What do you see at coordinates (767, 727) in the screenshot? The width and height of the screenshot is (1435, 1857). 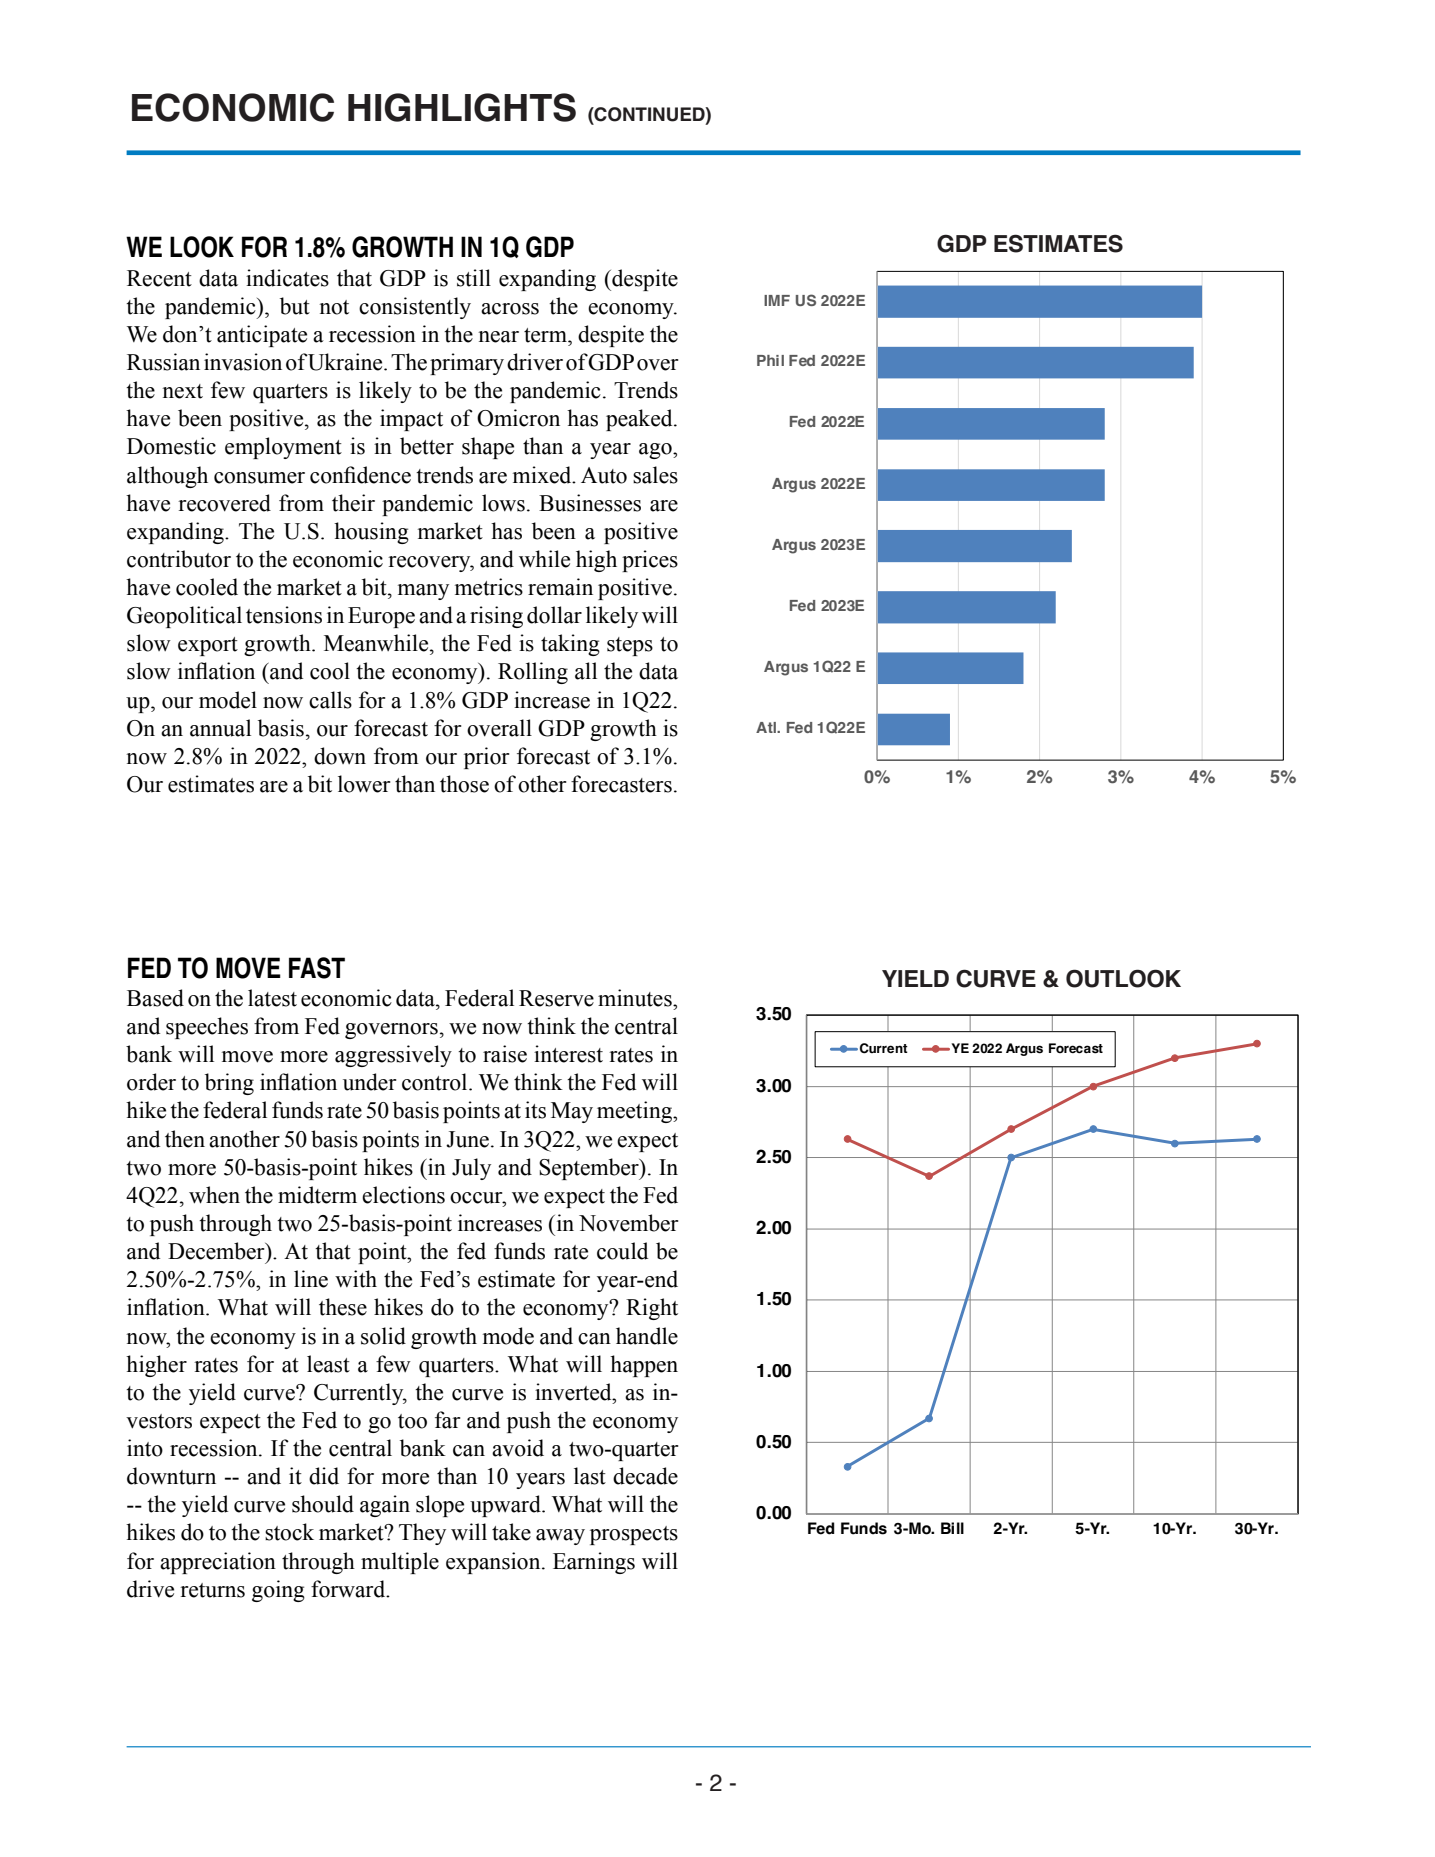 I see `Atl` at bounding box center [767, 727].
